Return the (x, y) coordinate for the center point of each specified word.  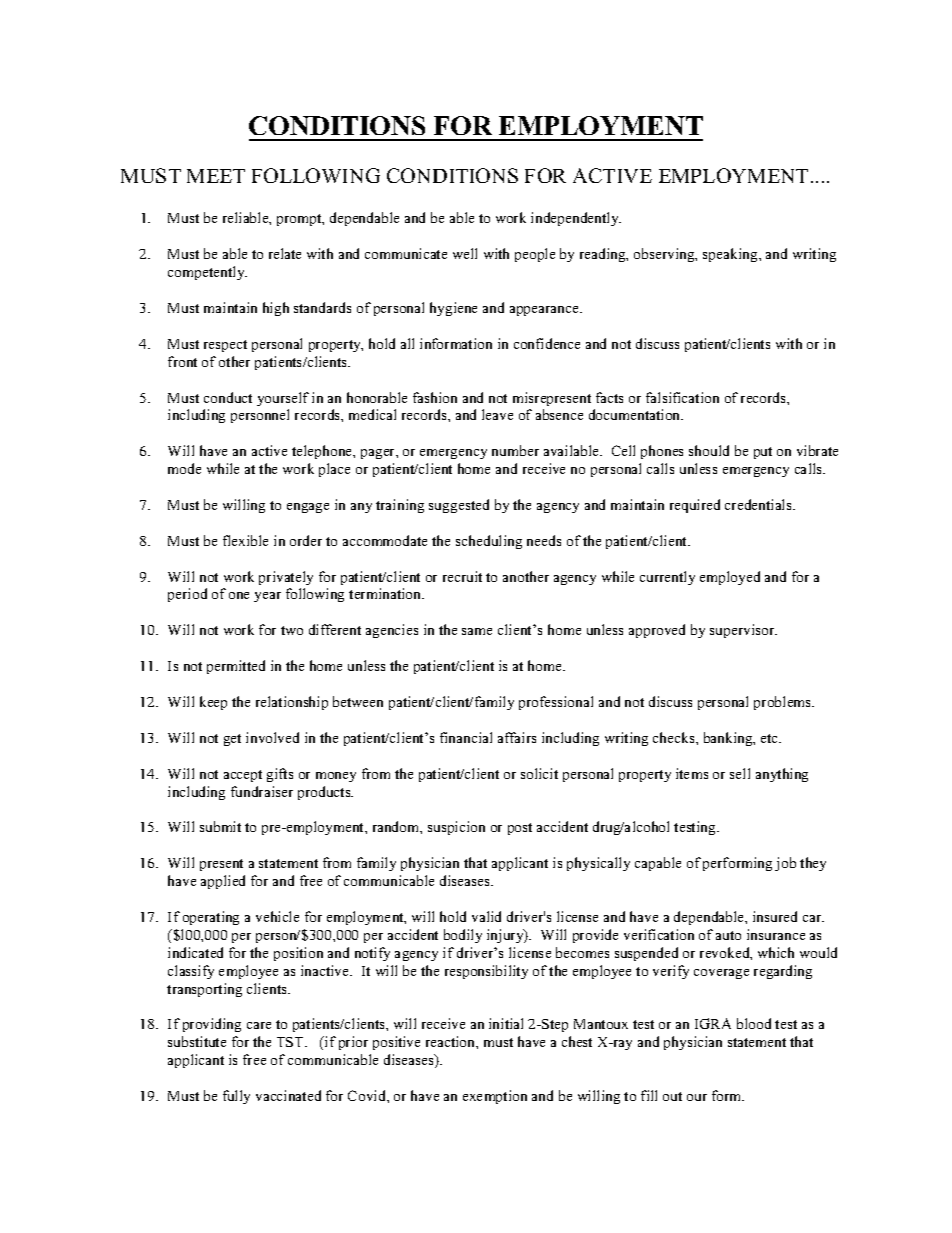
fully (236, 1097)
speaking (731, 255)
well (465, 253)
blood (754, 1023)
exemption (495, 1097)
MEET (216, 176)
